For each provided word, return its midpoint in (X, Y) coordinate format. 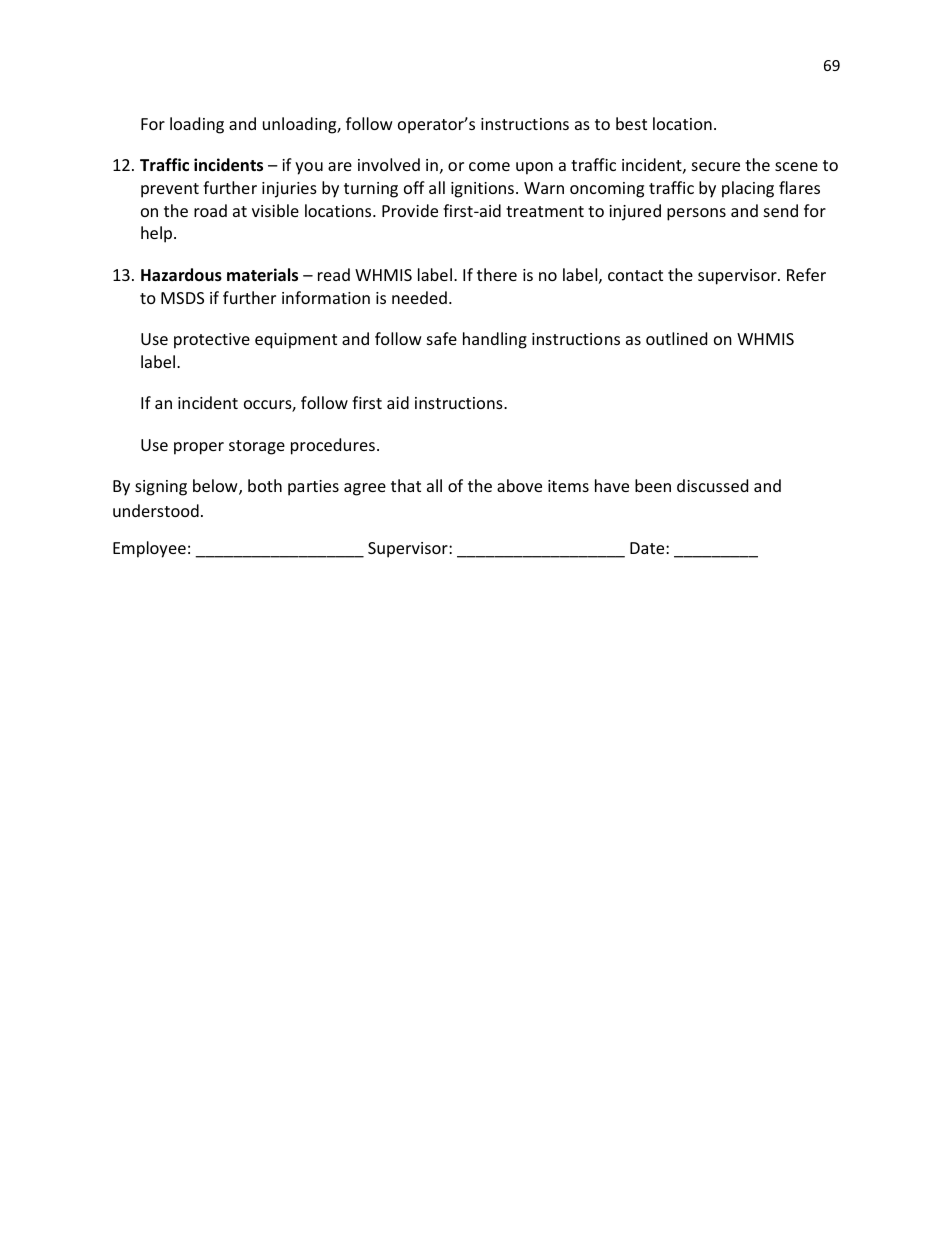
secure (716, 166)
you (309, 168)
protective (212, 341)
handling (495, 340)
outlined (676, 338)
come (489, 166)
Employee (149, 549)
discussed (712, 485)
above (519, 485)
